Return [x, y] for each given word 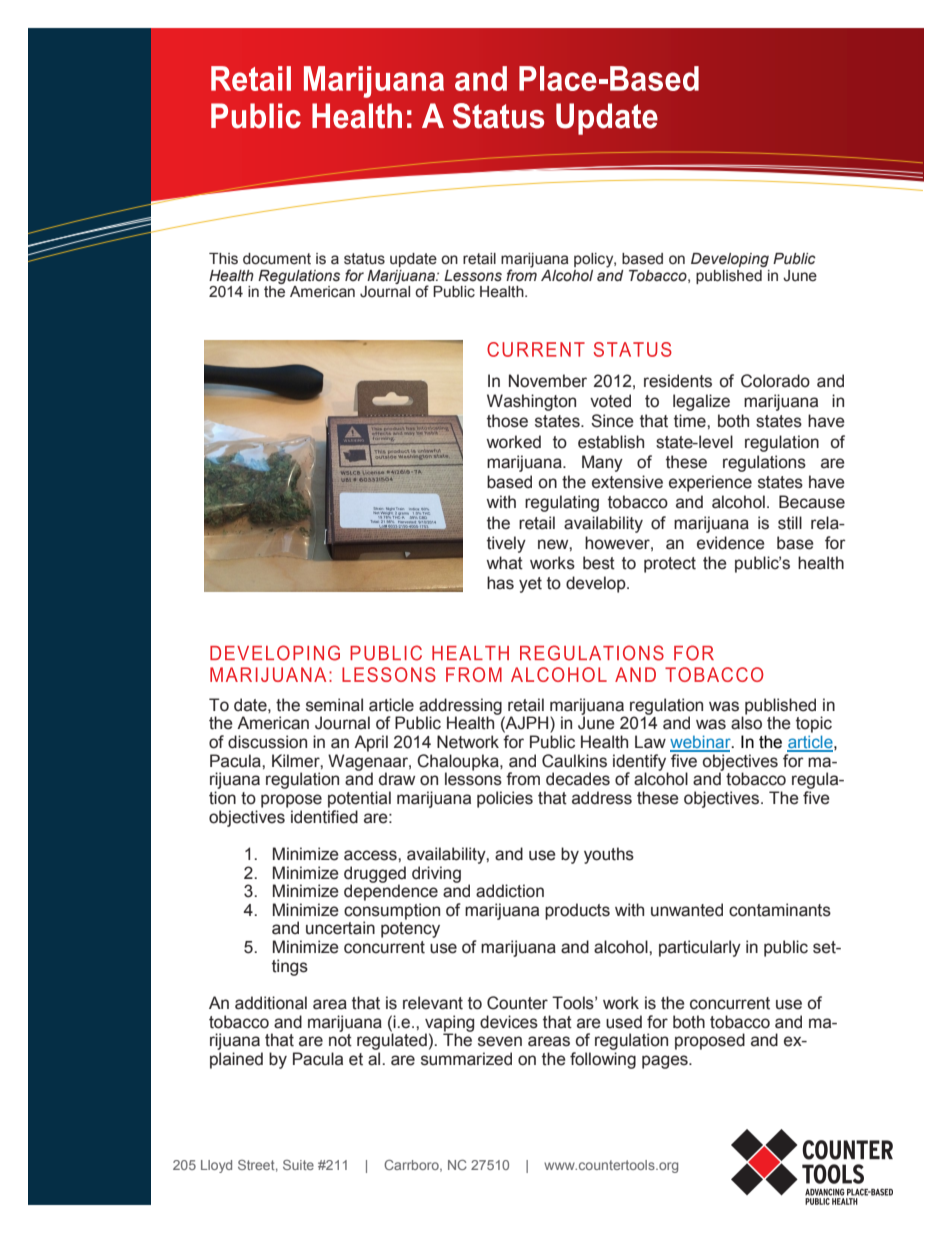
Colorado [775, 381]
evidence [731, 543]
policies [505, 799]
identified [324, 815]
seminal [334, 705]
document [277, 259]
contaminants [780, 910]
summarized [466, 1059]
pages [666, 1062]
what [504, 563]
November [548, 381]
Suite [298, 1165]
